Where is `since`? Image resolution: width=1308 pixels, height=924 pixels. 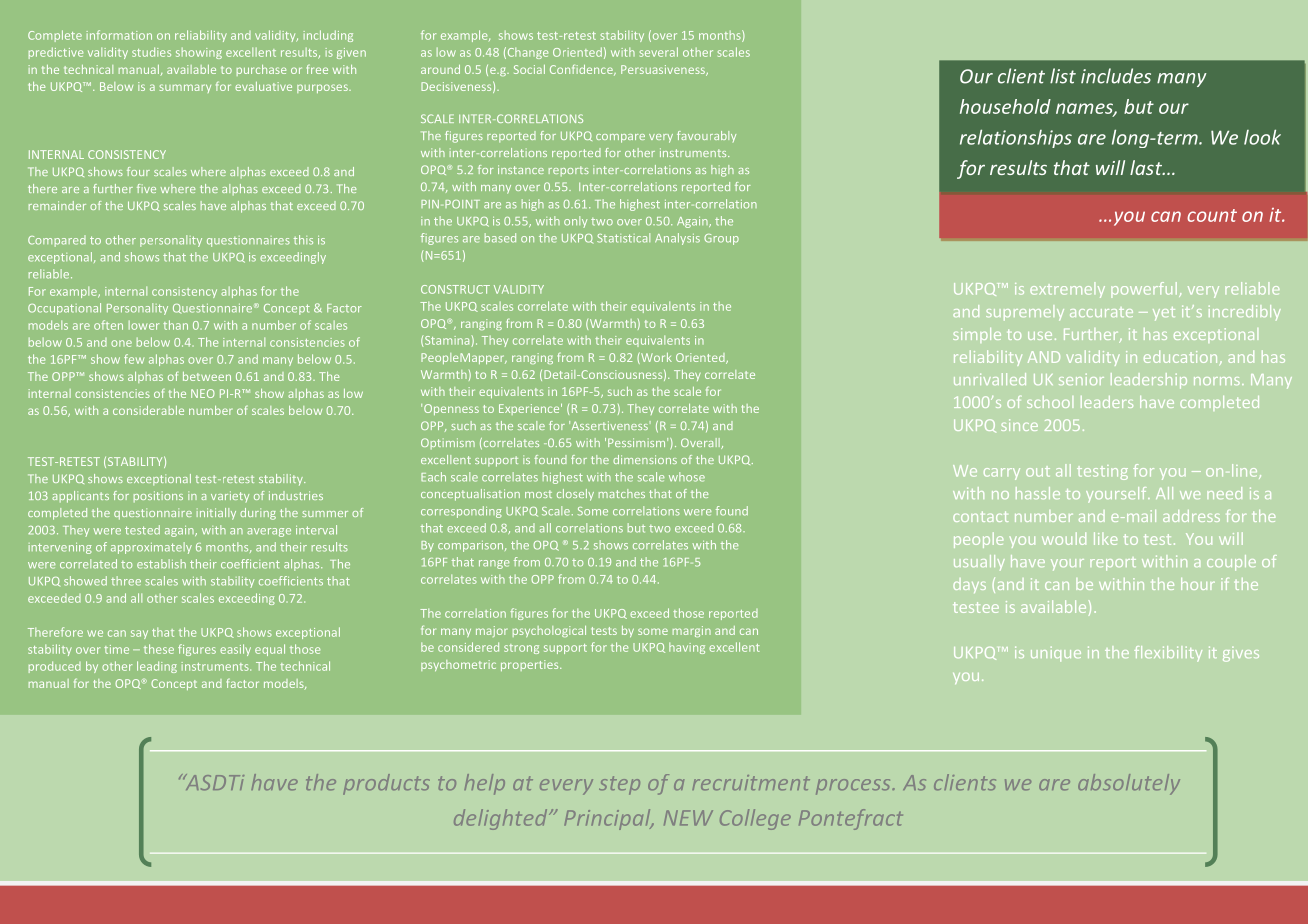 since is located at coordinates (1019, 425).
